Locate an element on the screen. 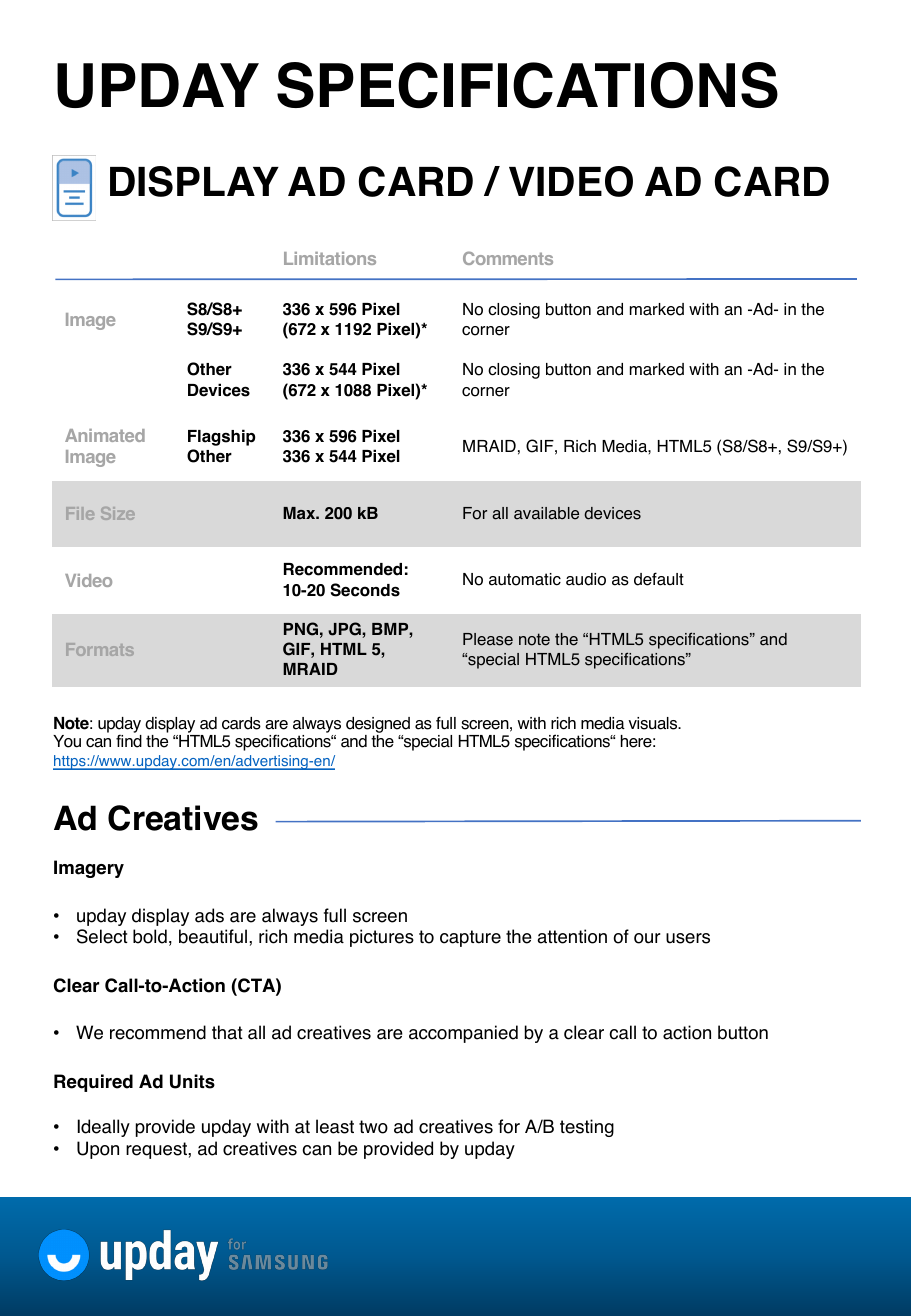 Image resolution: width=911 pixels, height=1316 pixels. designed is located at coordinates (378, 726).
